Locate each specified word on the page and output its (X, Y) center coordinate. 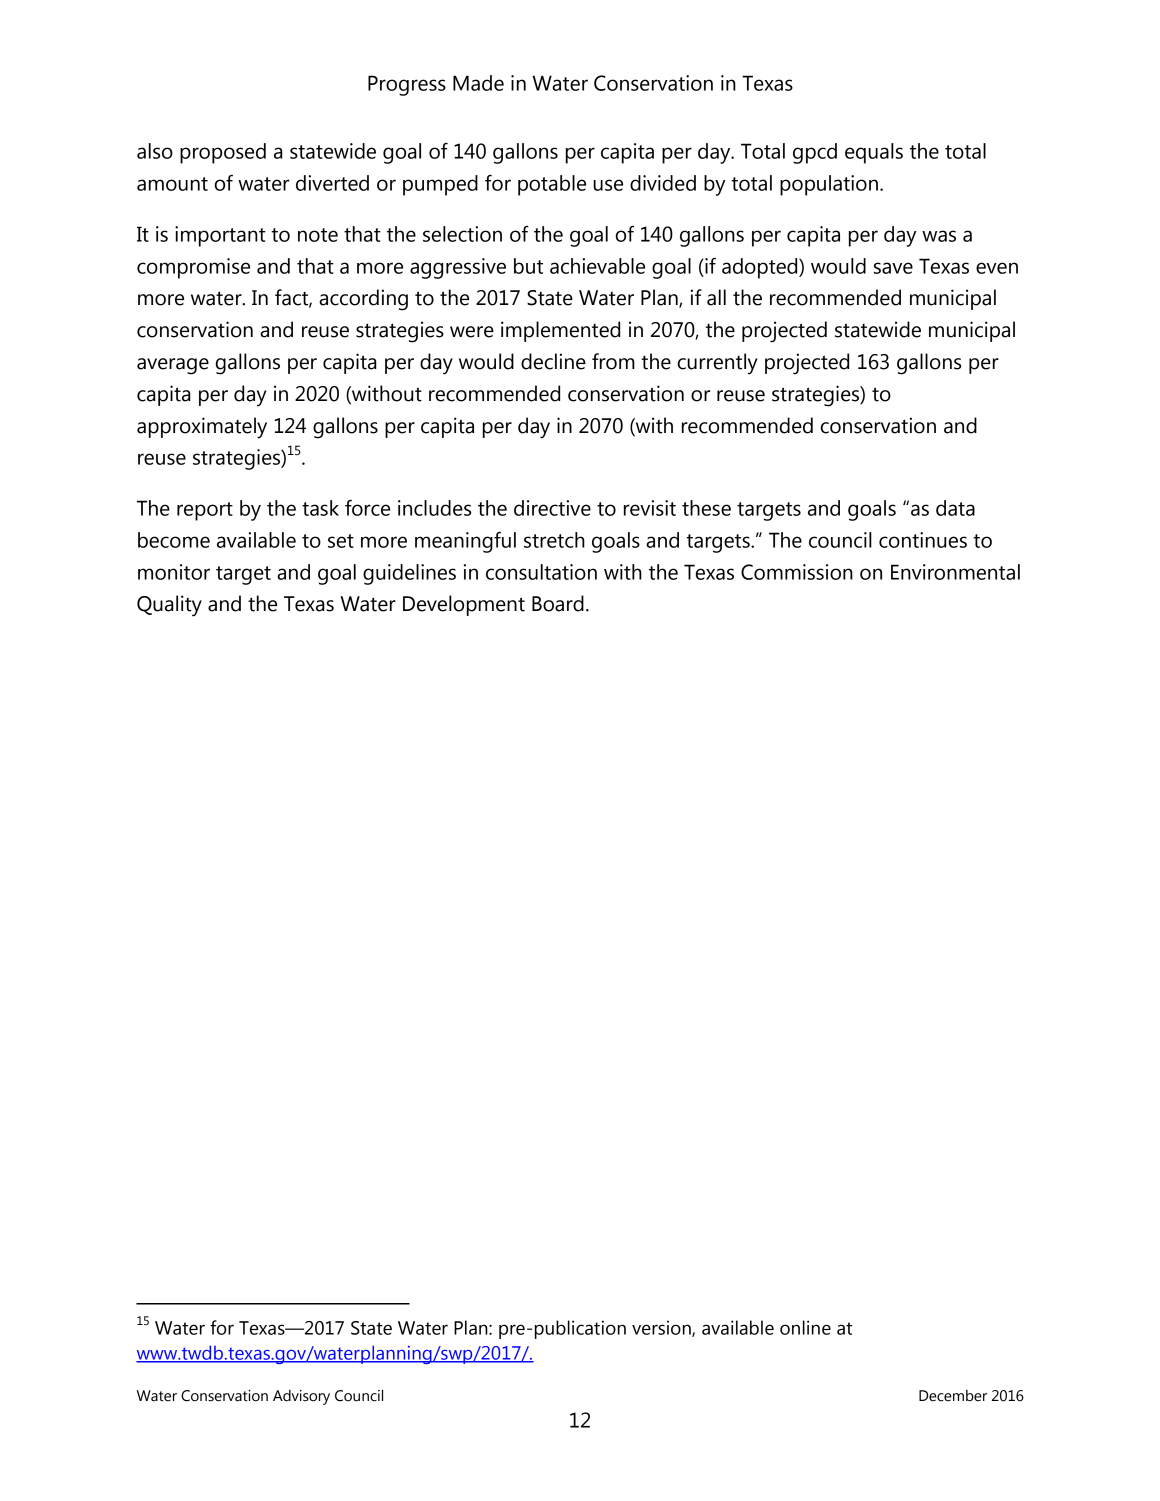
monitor (174, 572)
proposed (223, 153)
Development (464, 605)
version (662, 1328)
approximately (202, 428)
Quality (169, 606)
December (953, 1396)
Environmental (955, 572)
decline (553, 361)
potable (552, 185)
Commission (797, 572)
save (893, 268)
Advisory (301, 1397)
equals (874, 153)
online (805, 1327)
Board (558, 603)
